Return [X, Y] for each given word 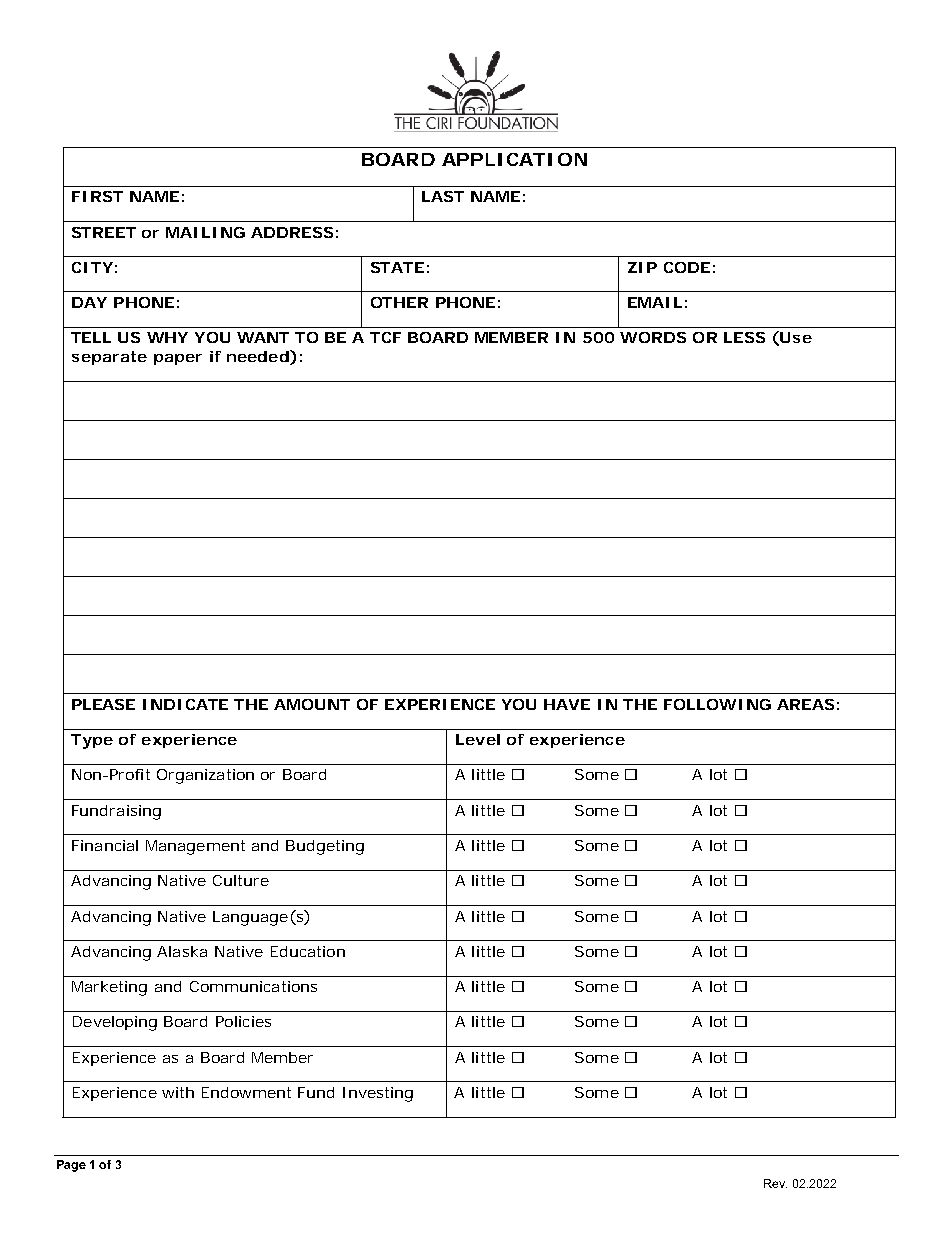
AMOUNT [312, 704]
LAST [443, 196]
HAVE [567, 704]
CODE [687, 267]
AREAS [805, 704]
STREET [104, 232]
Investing [378, 1094]
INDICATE [185, 704]
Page [71, 1166]
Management [195, 847]
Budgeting [325, 847]
